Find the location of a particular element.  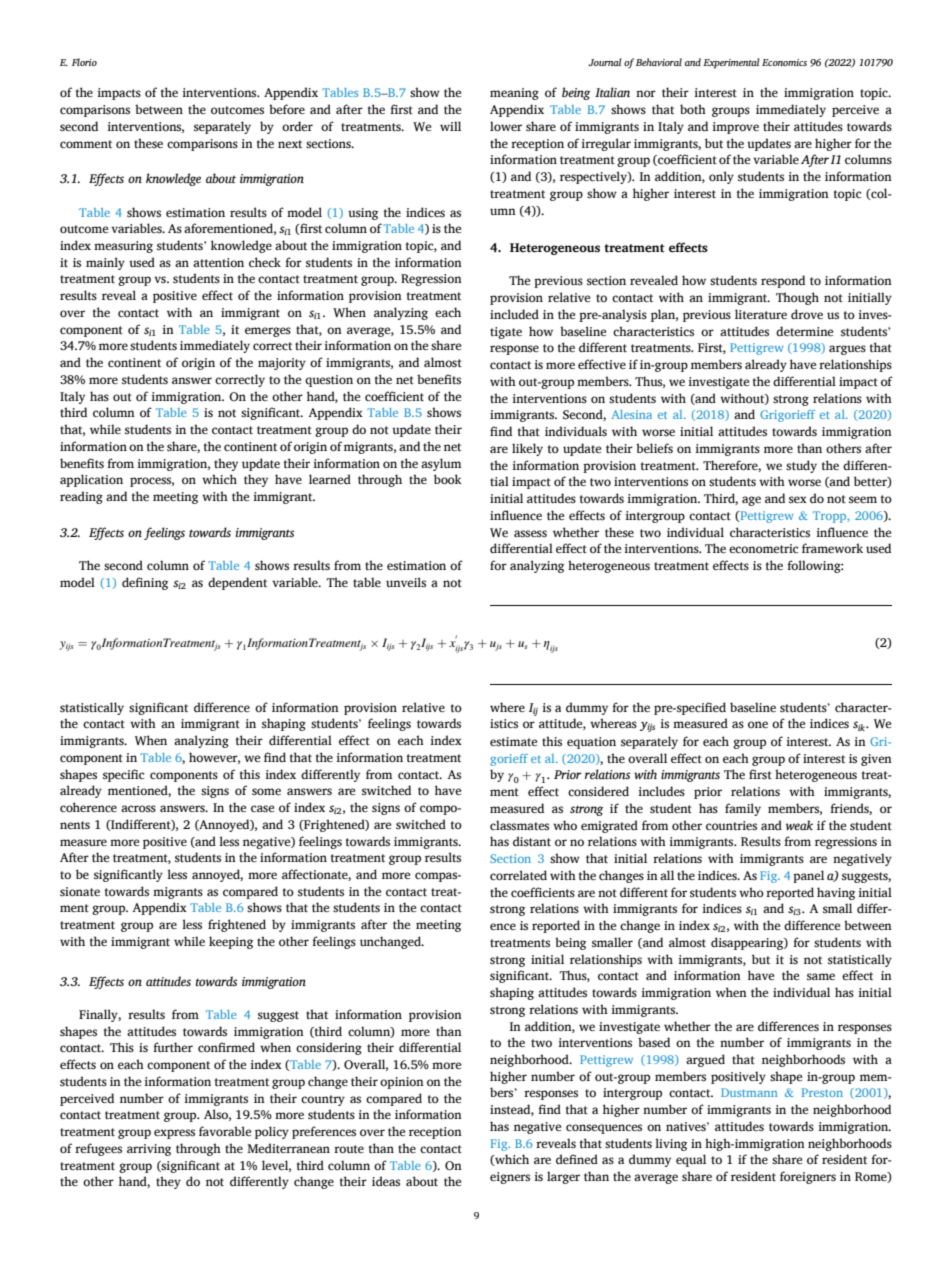

included is located at coordinates (514, 314).
